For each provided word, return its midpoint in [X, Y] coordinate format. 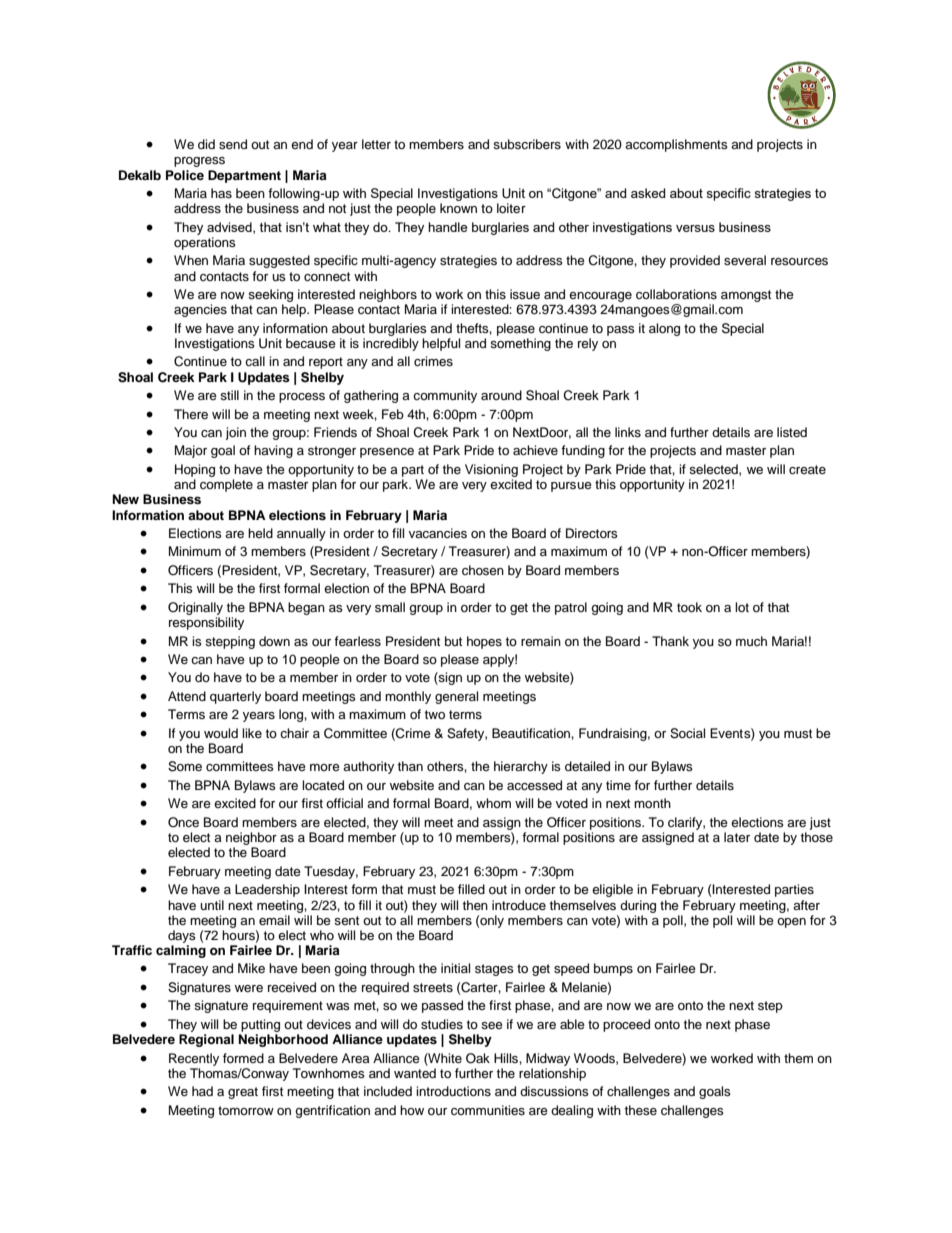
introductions [453, 1091]
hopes [484, 642]
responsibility [206, 623]
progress [199, 162]
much [751, 641]
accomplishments [676, 145]
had [202, 1091]
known [458, 208]
